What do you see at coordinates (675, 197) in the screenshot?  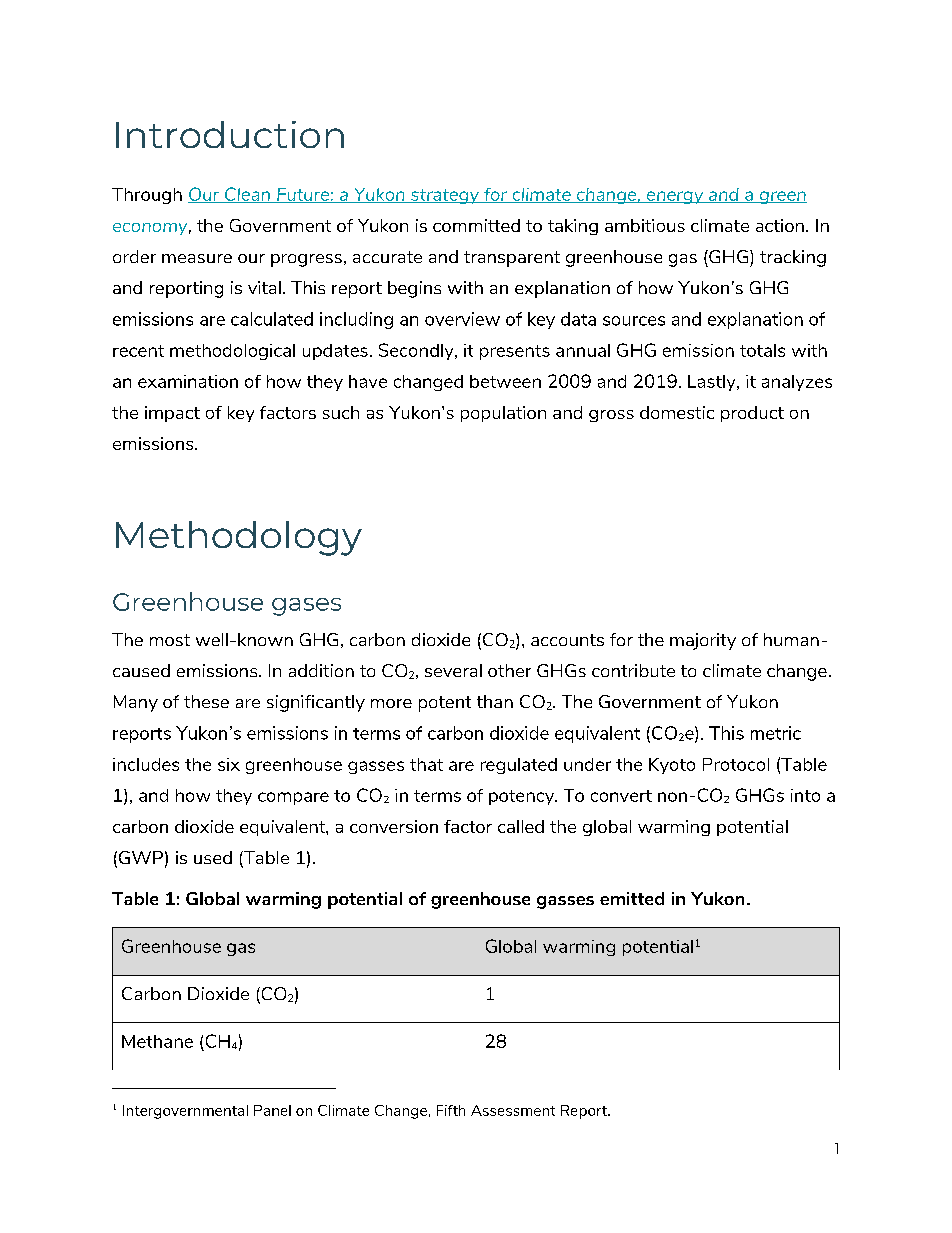 I see `energy` at bounding box center [675, 197].
